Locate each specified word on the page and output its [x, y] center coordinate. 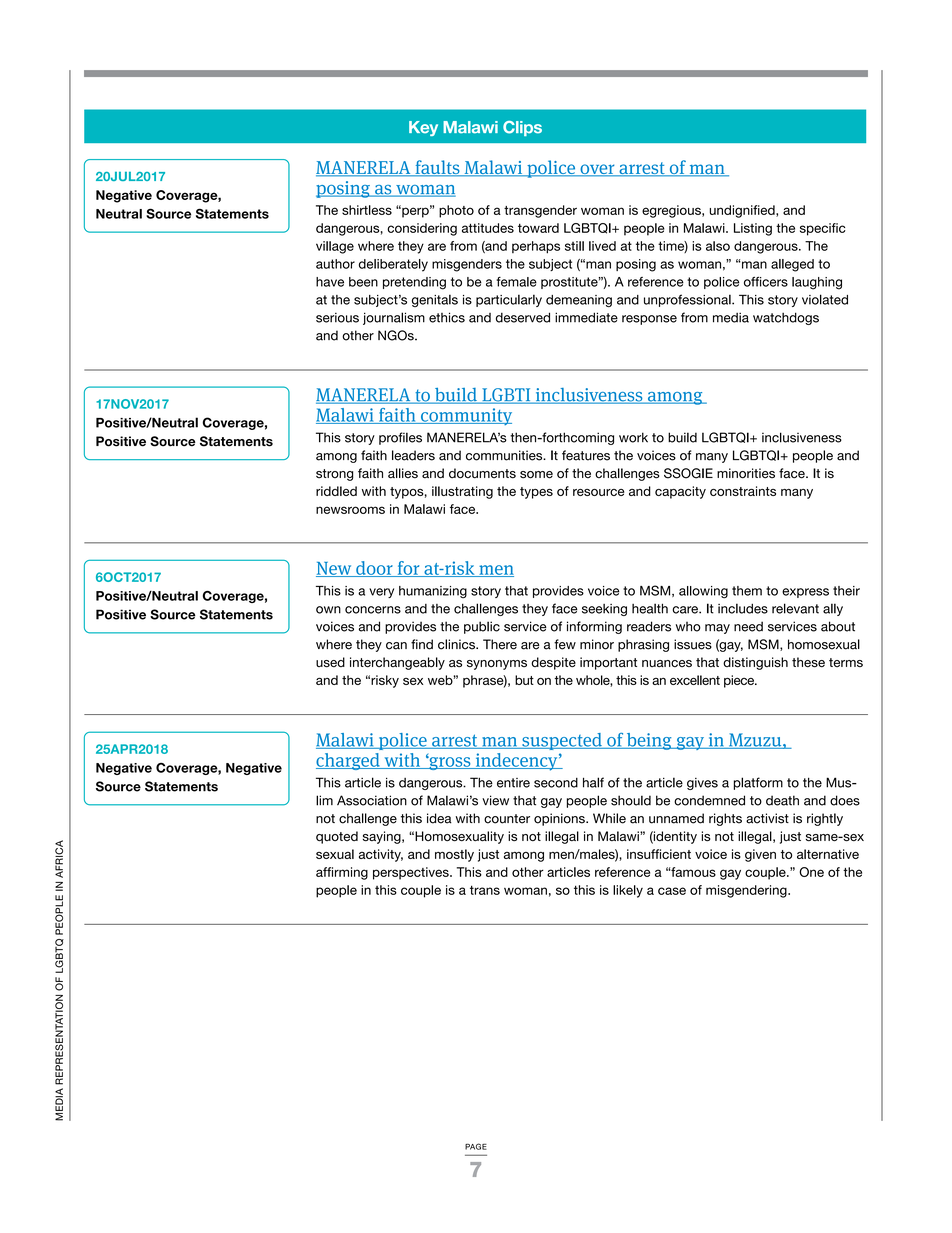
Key [423, 128]
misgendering [747, 891]
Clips [522, 128]
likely [628, 891]
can [396, 646]
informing [594, 627]
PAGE [476, 1146]
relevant [795, 608]
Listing [753, 229]
